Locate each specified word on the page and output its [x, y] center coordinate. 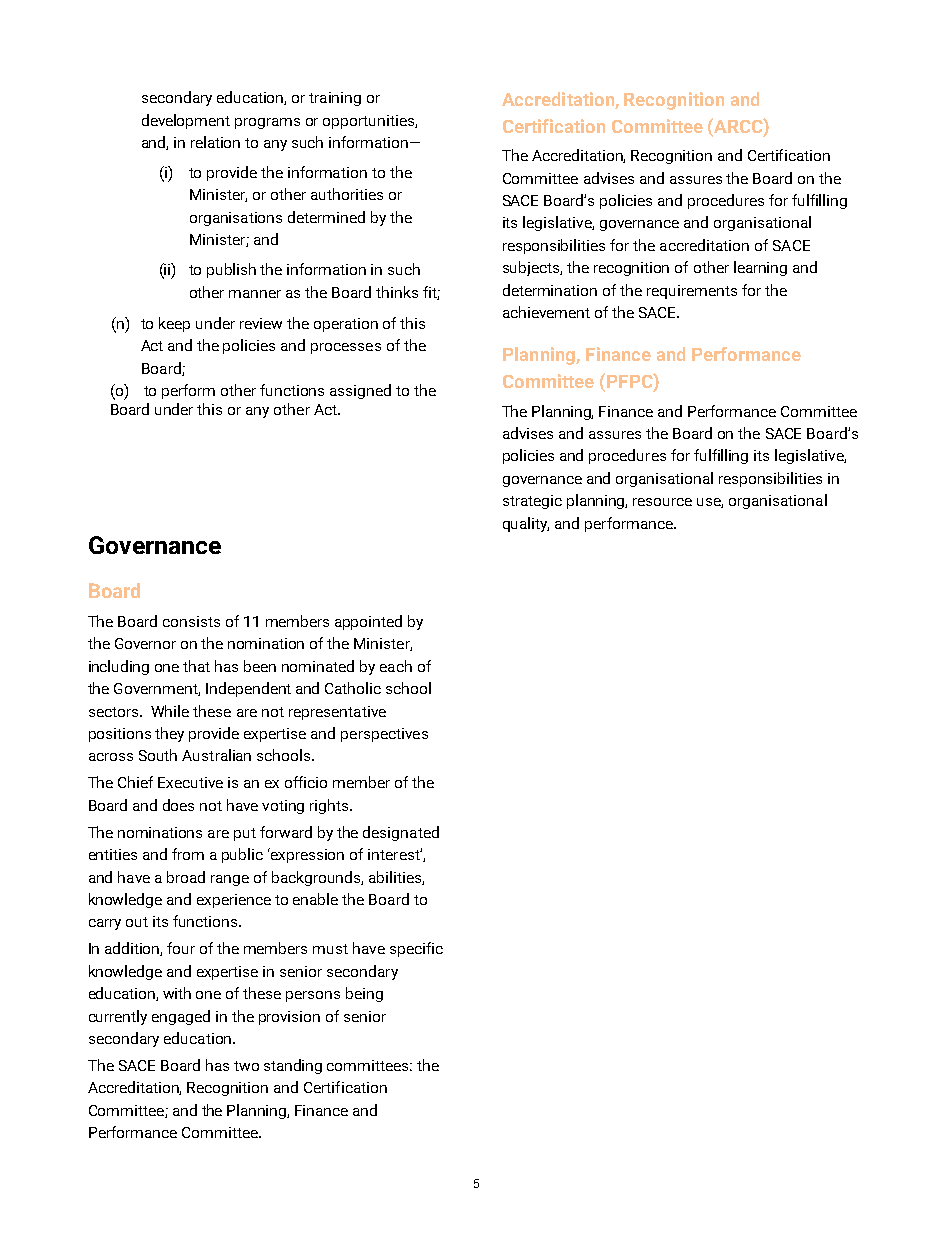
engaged [181, 1017]
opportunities [369, 122]
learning [760, 268]
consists [191, 621]
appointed [368, 622]
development [186, 121]
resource [662, 502]
